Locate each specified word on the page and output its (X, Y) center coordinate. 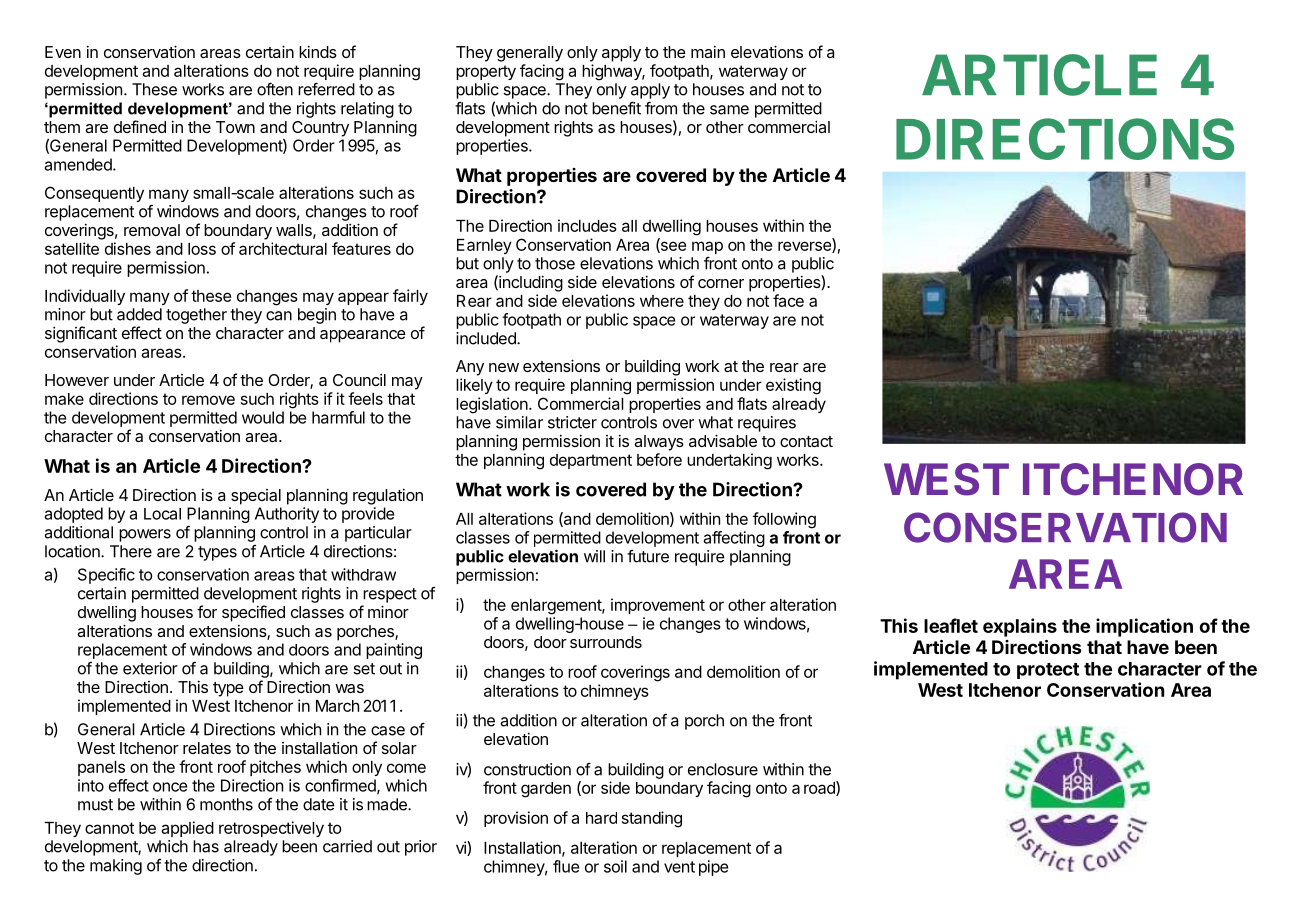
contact (806, 441)
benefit (616, 108)
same (729, 110)
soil (615, 866)
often (275, 89)
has (206, 846)
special (256, 497)
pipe (713, 868)
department (591, 461)
